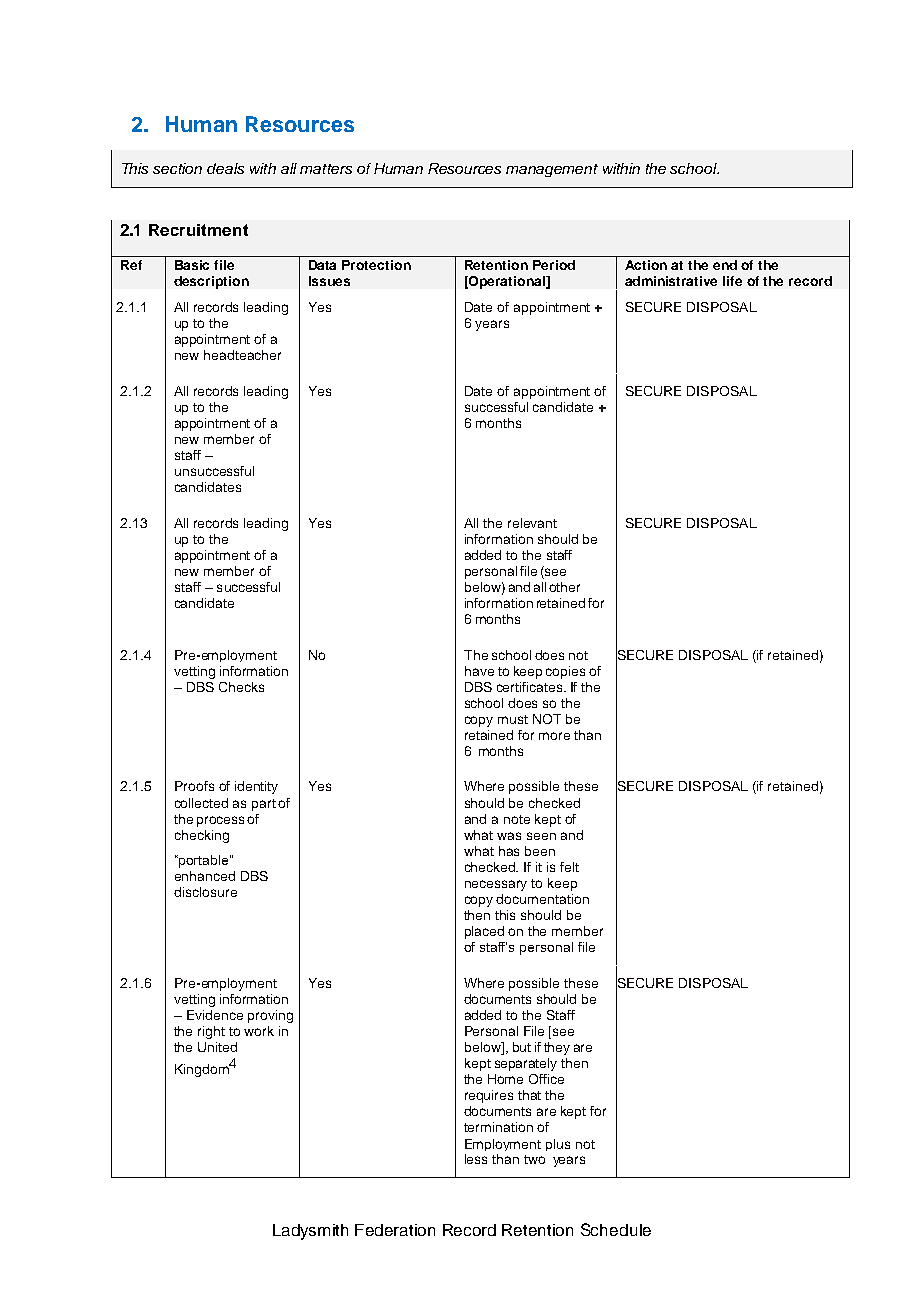  Describe the element at coordinates (671, 281) in the page. I see `administrative` at that location.
